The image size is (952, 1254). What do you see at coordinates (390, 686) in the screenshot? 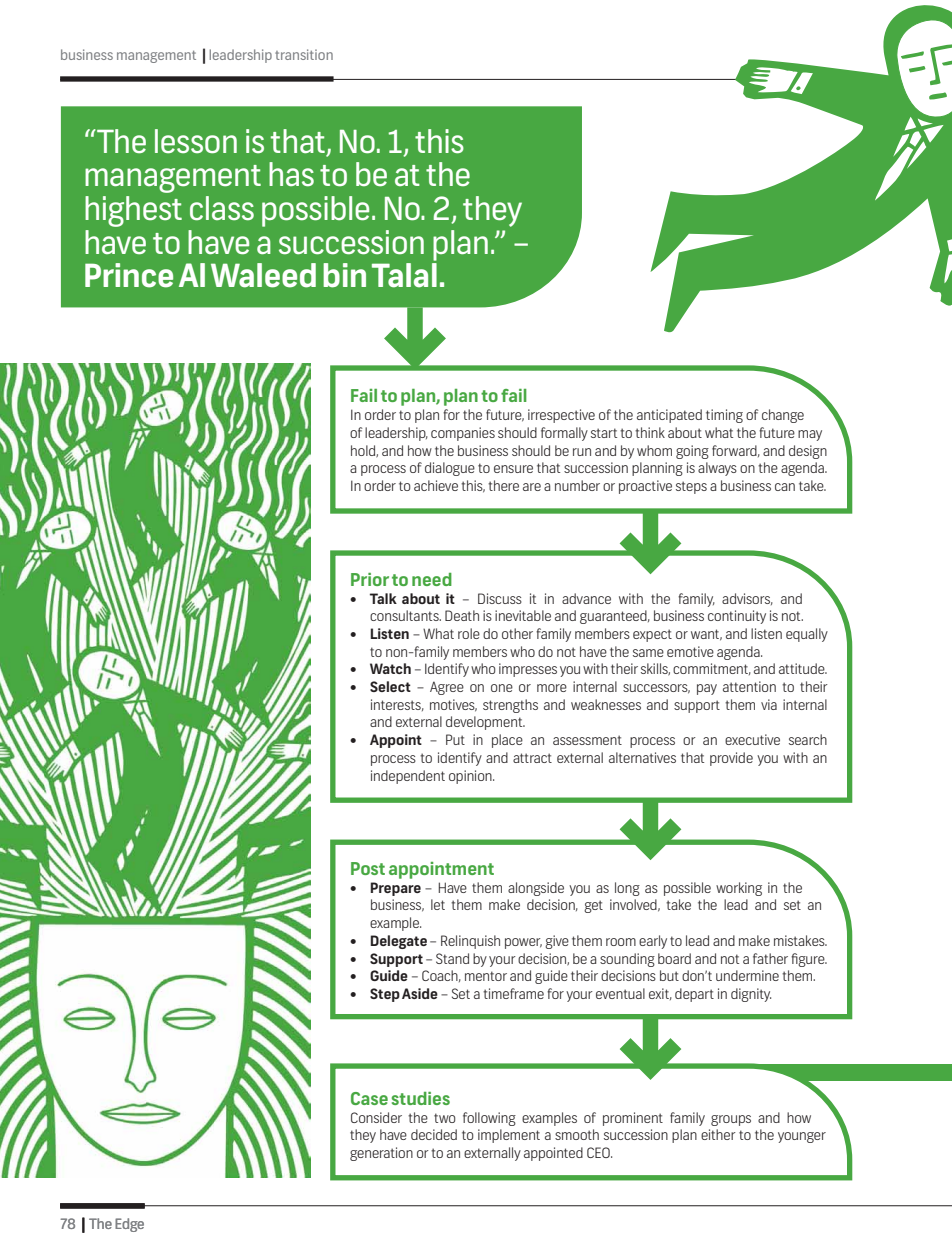
I see `Select` at bounding box center [390, 686].
